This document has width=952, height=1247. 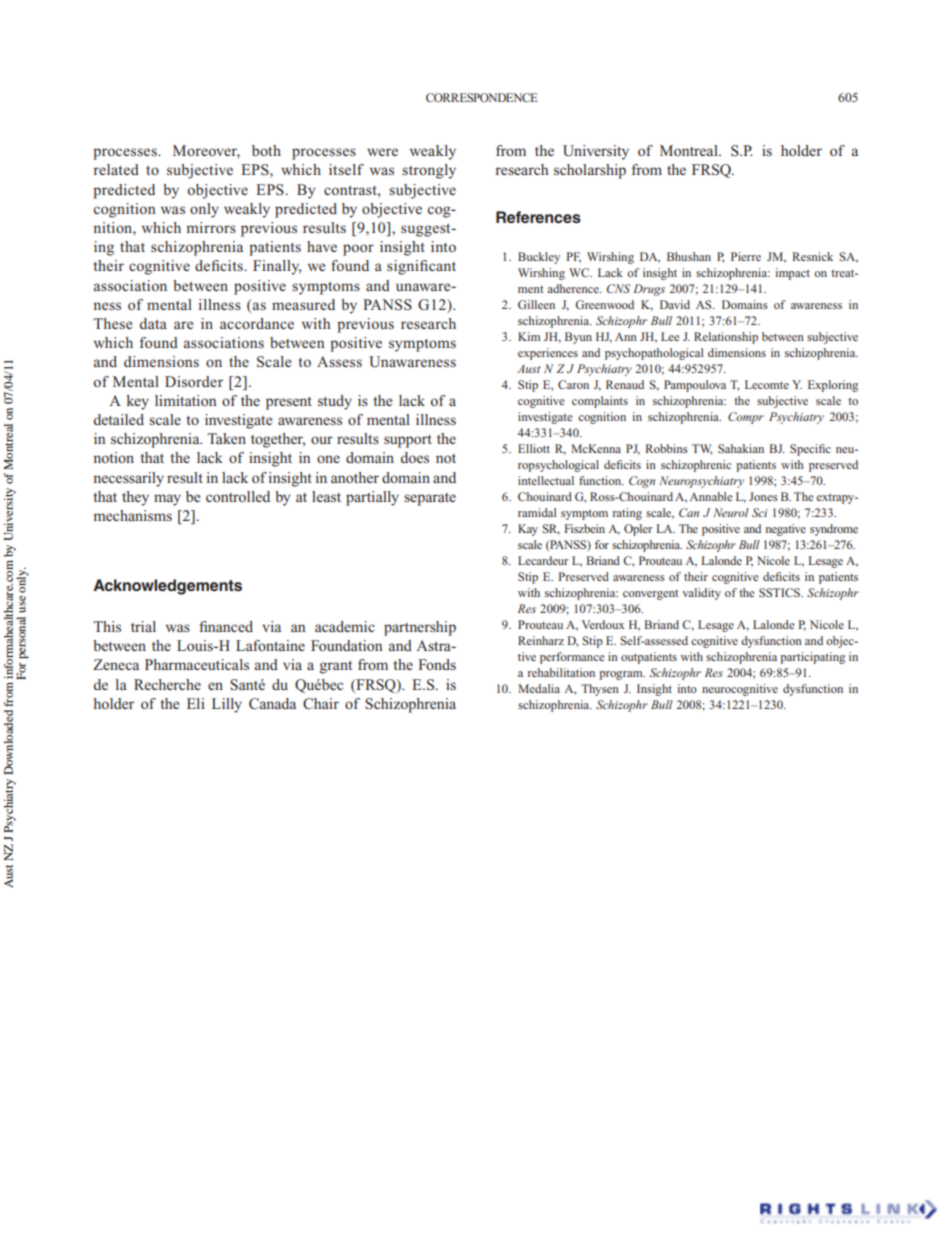 What do you see at coordinates (675, 304) in the document?
I see `David` at bounding box center [675, 304].
